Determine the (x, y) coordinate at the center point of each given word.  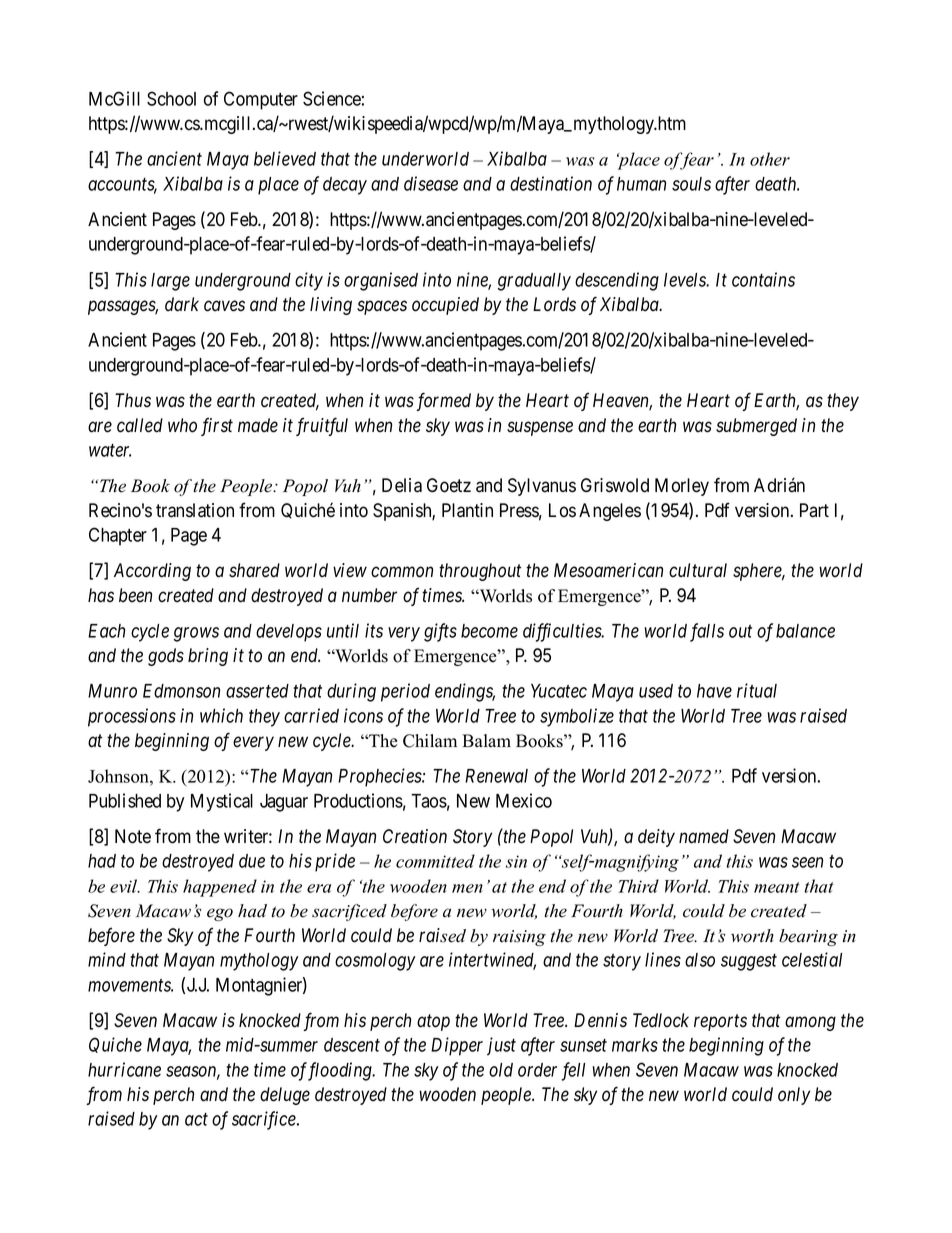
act (196, 1119)
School (171, 98)
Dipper (457, 1046)
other (770, 159)
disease (431, 183)
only (794, 1096)
